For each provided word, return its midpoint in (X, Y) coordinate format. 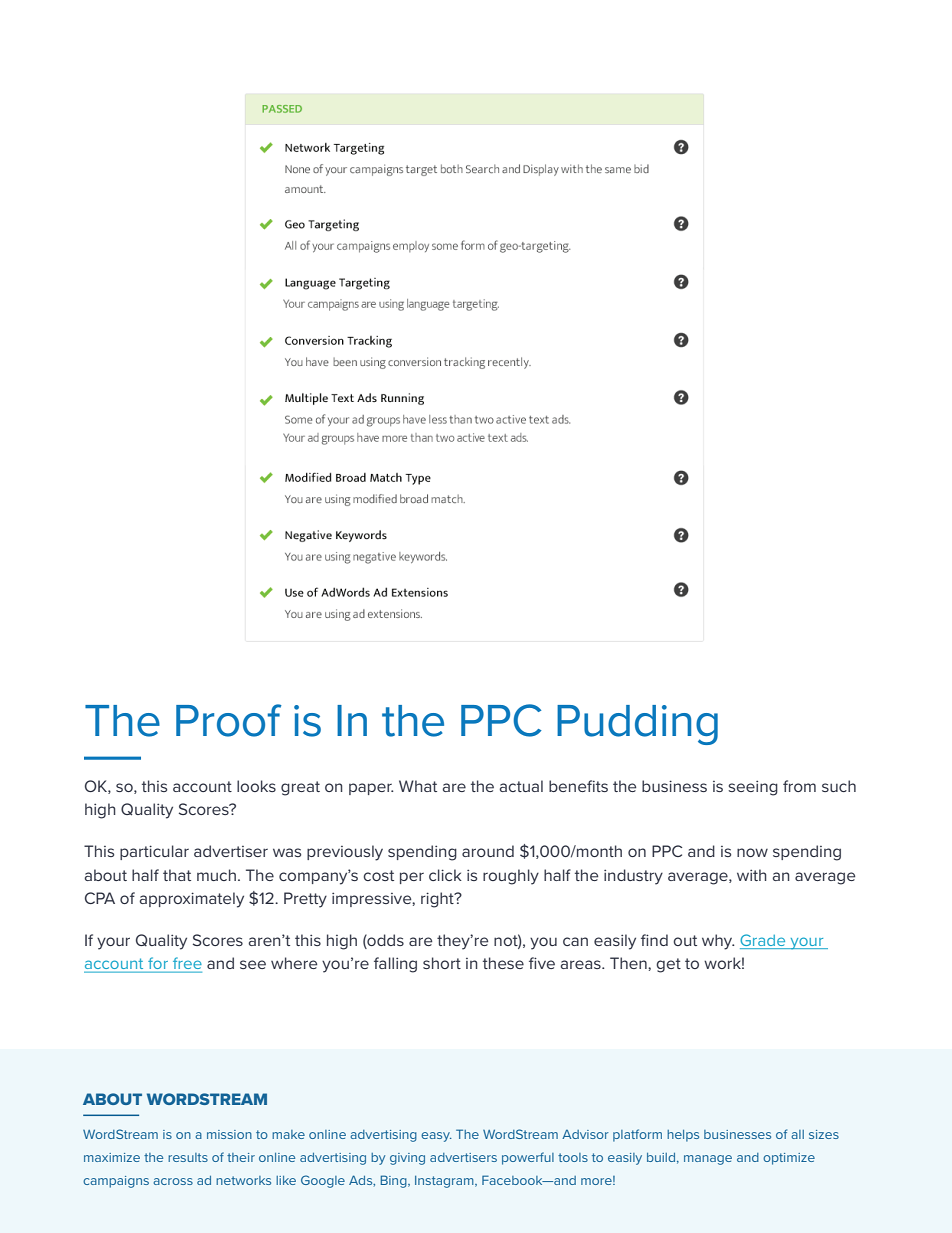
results (188, 1157)
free (187, 963)
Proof (229, 720)
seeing (753, 788)
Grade (764, 941)
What (418, 786)
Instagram (445, 1182)
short (442, 963)
